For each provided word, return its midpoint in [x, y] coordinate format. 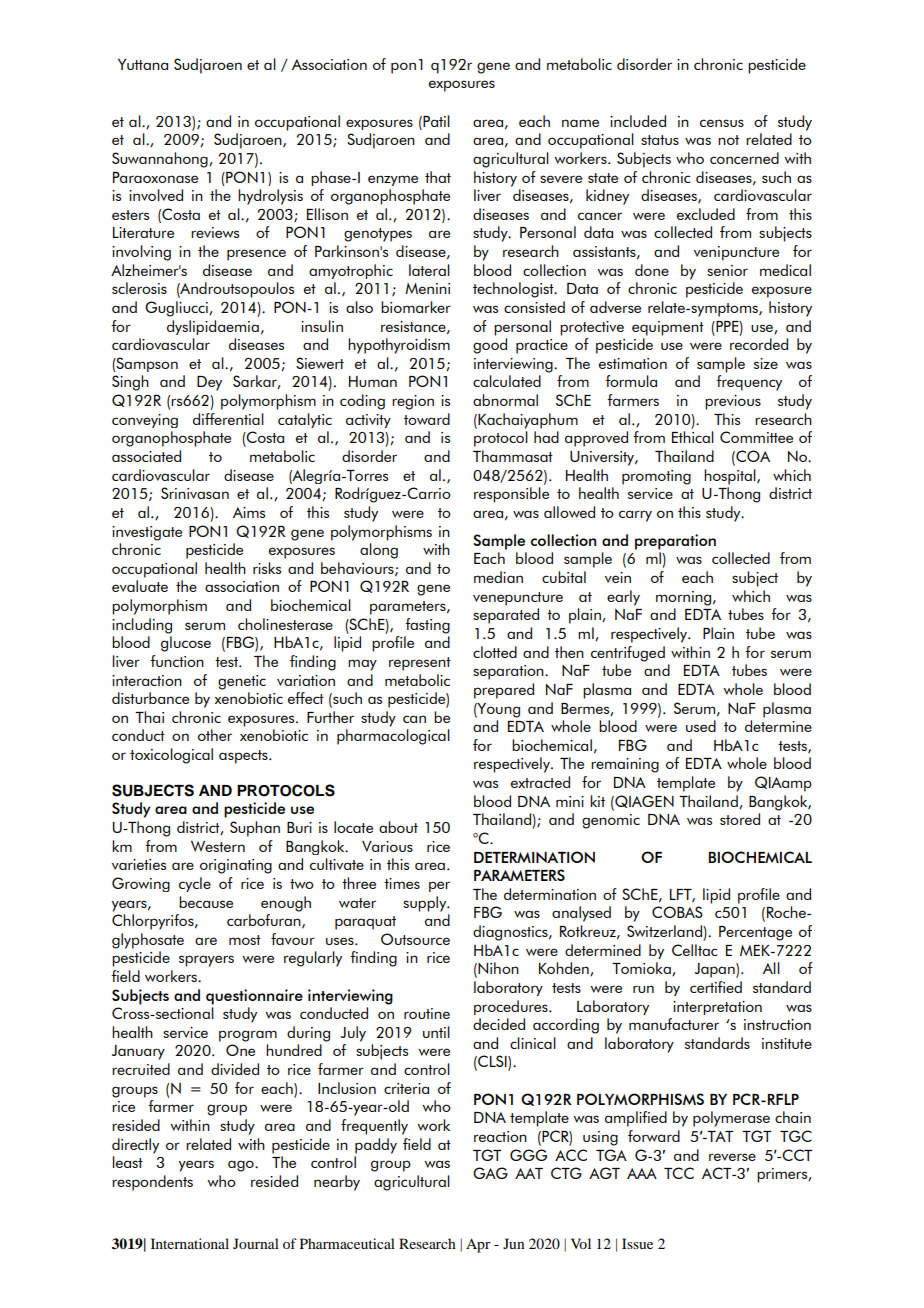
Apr [478, 1245]
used [701, 726]
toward [427, 419]
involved [156, 195]
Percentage [755, 933]
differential [228, 419]
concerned [744, 158]
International [190, 1243]
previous [733, 402]
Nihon [498, 968]
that [438, 177]
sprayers [206, 961]
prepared [504, 691]
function [177, 661]
